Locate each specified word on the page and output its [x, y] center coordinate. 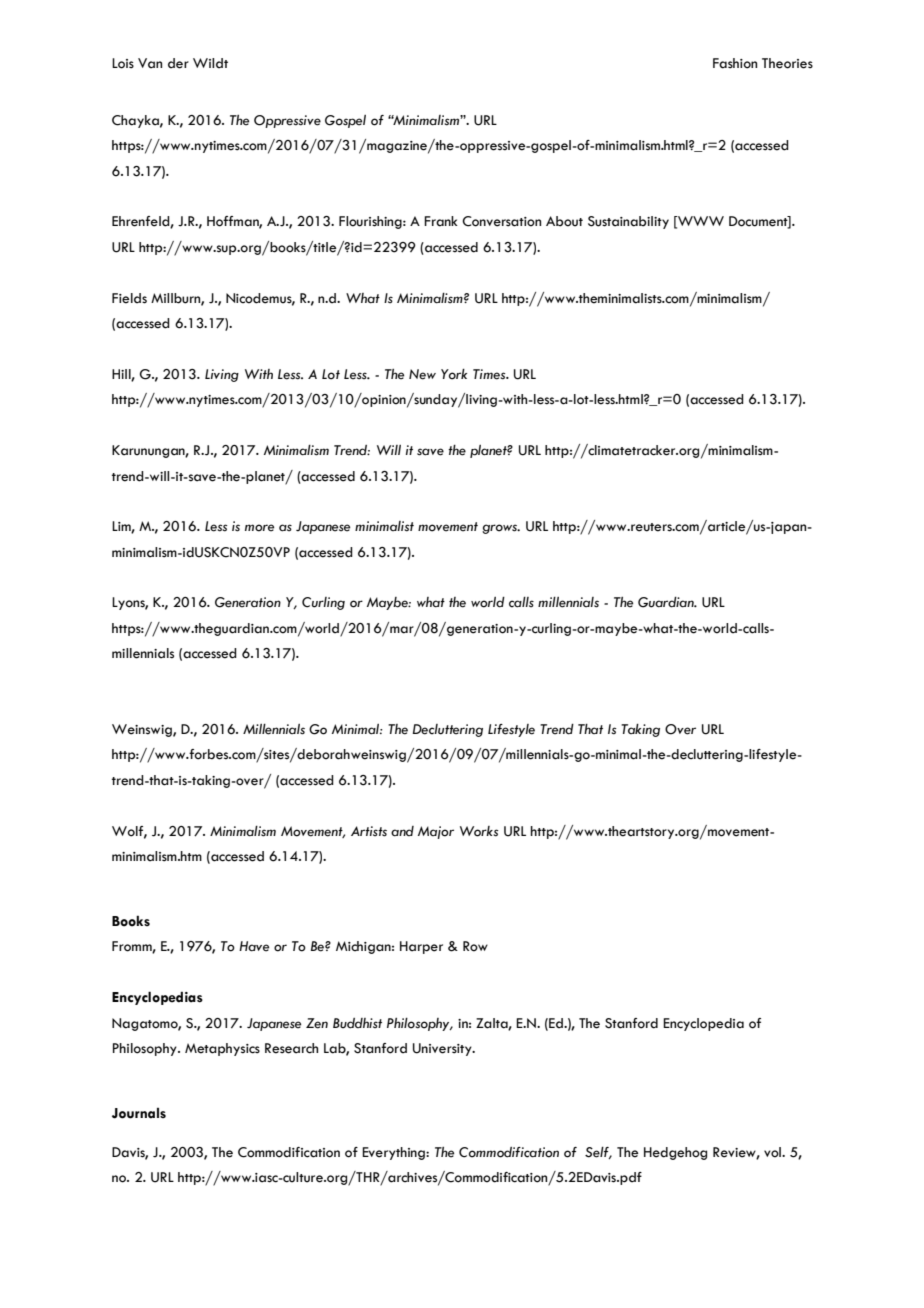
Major [436, 832]
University [443, 1049]
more [259, 528]
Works [479, 831]
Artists [369, 831]
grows [501, 529]
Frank [441, 221]
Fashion [735, 63]
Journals [139, 1113]
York [454, 374]
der [178, 63]
